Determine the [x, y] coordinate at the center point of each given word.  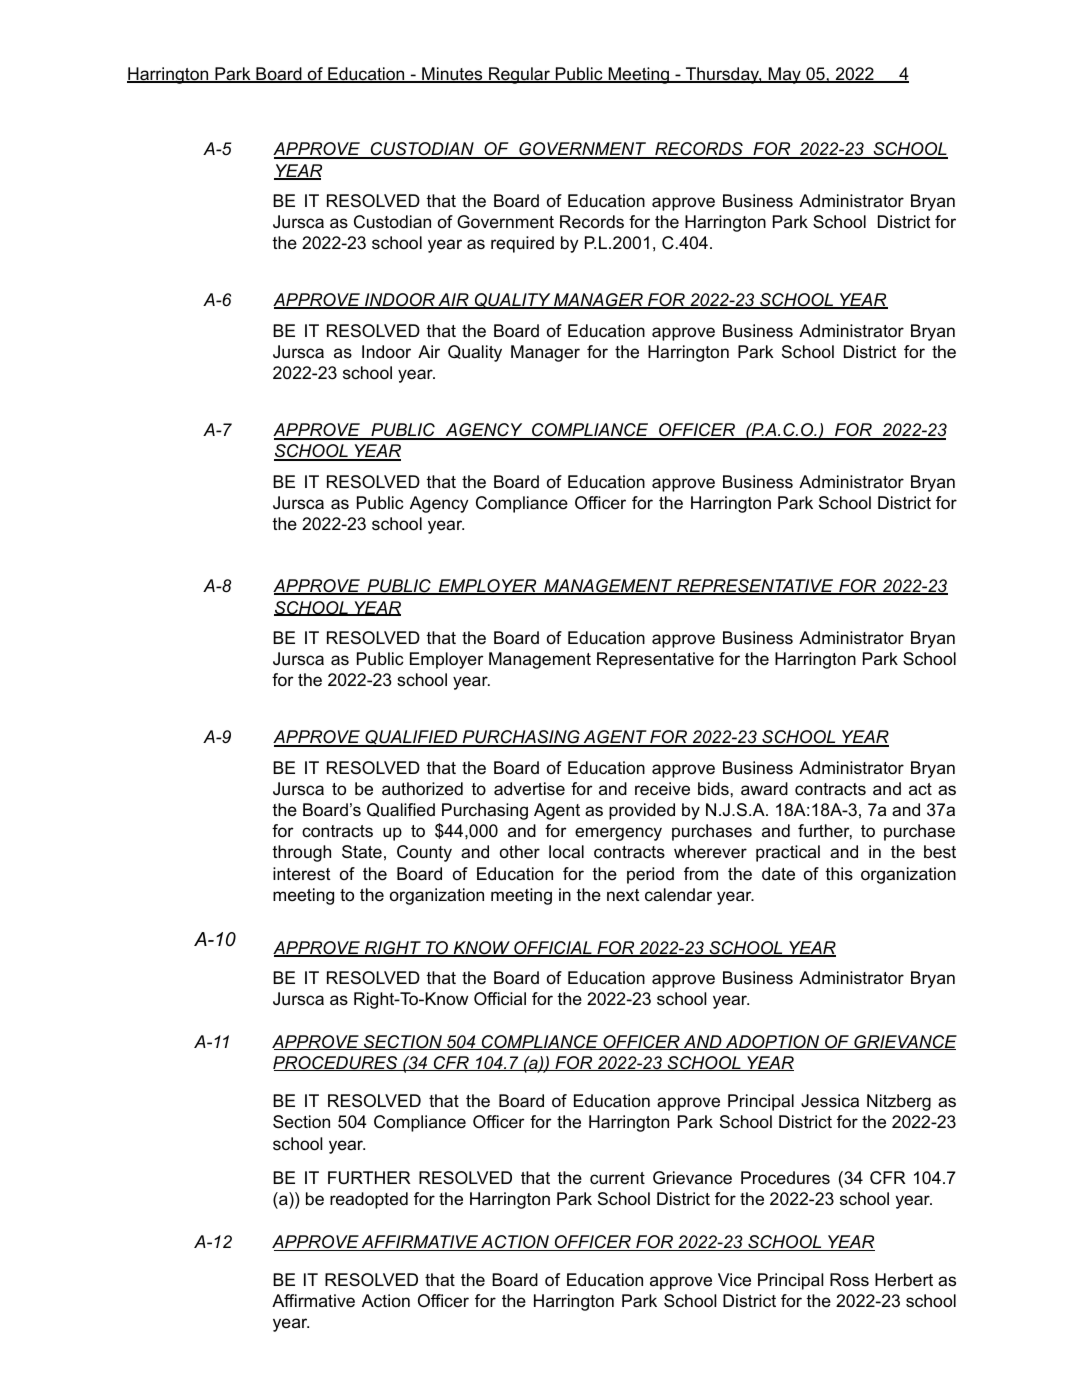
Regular [519, 75]
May [784, 75]
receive [662, 789]
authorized [422, 789]
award [764, 789]
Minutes [452, 75]
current [617, 1178]
